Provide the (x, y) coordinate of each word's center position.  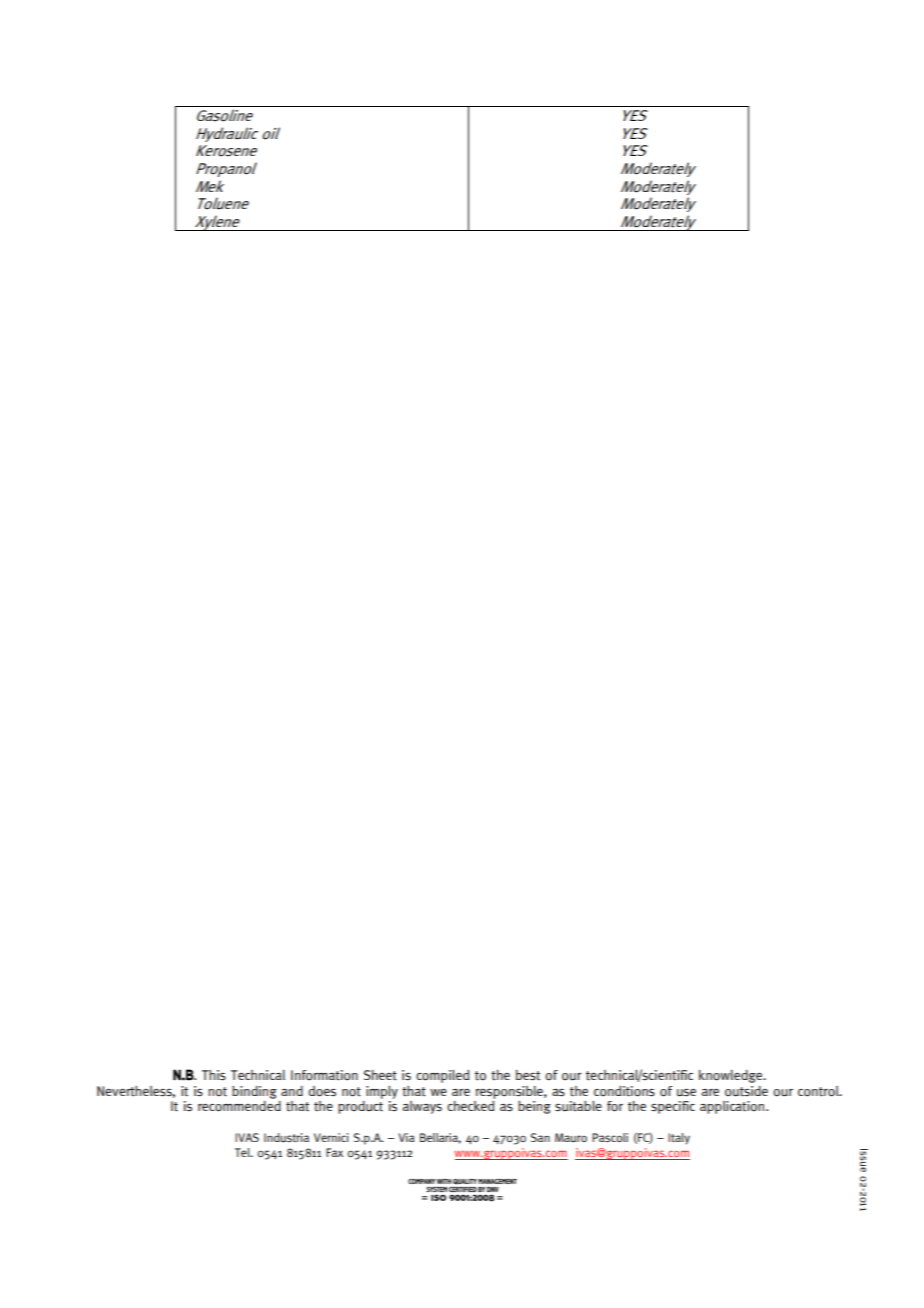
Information (324, 1075)
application (733, 1107)
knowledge (731, 1076)
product (360, 1107)
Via (406, 1137)
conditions (624, 1091)
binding (254, 1092)
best (528, 1075)
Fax (334, 1152)
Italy (679, 1139)
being (534, 1107)
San (540, 1137)
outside (746, 1091)
